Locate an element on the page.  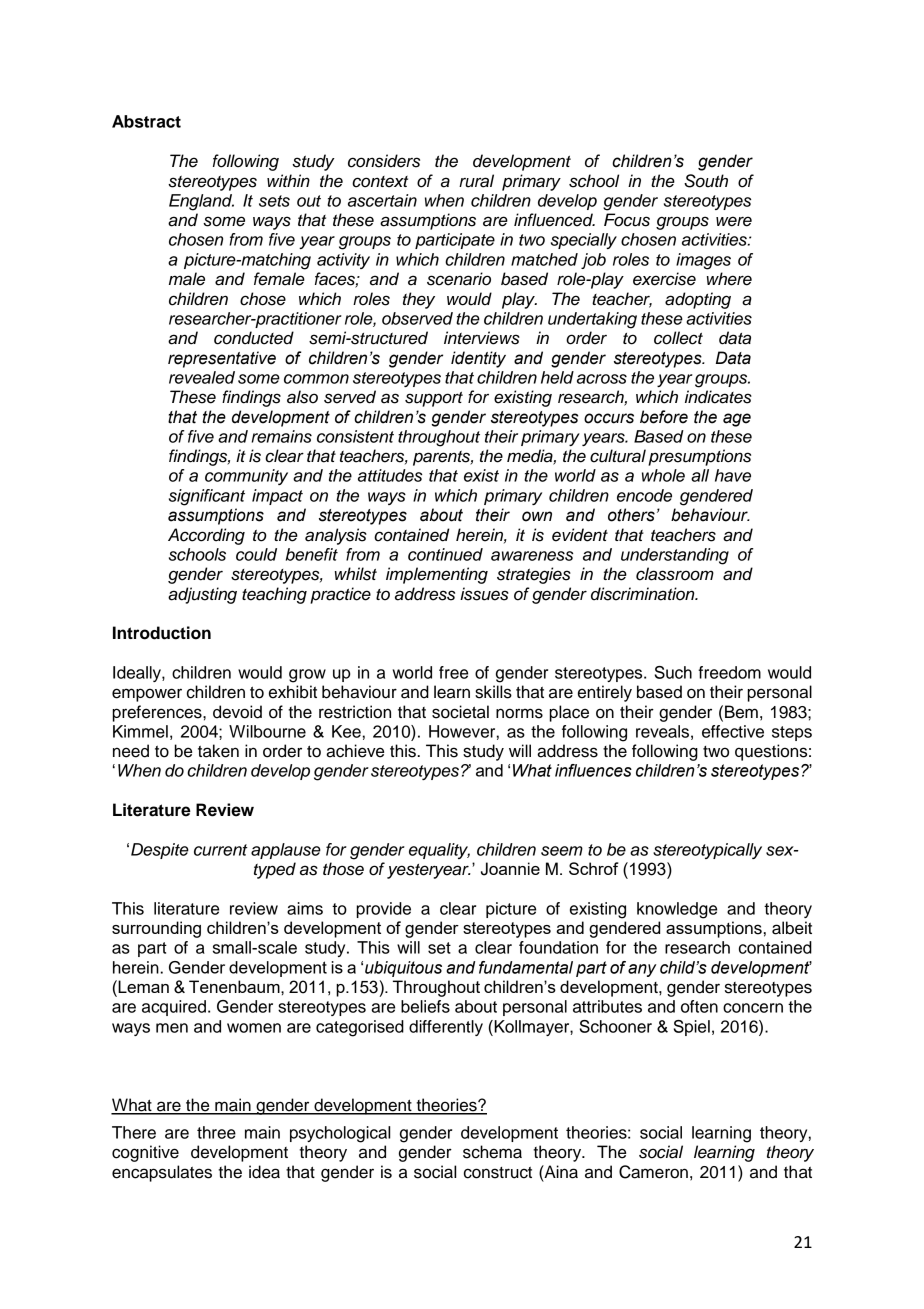
England is located at coordinates (201, 202).
